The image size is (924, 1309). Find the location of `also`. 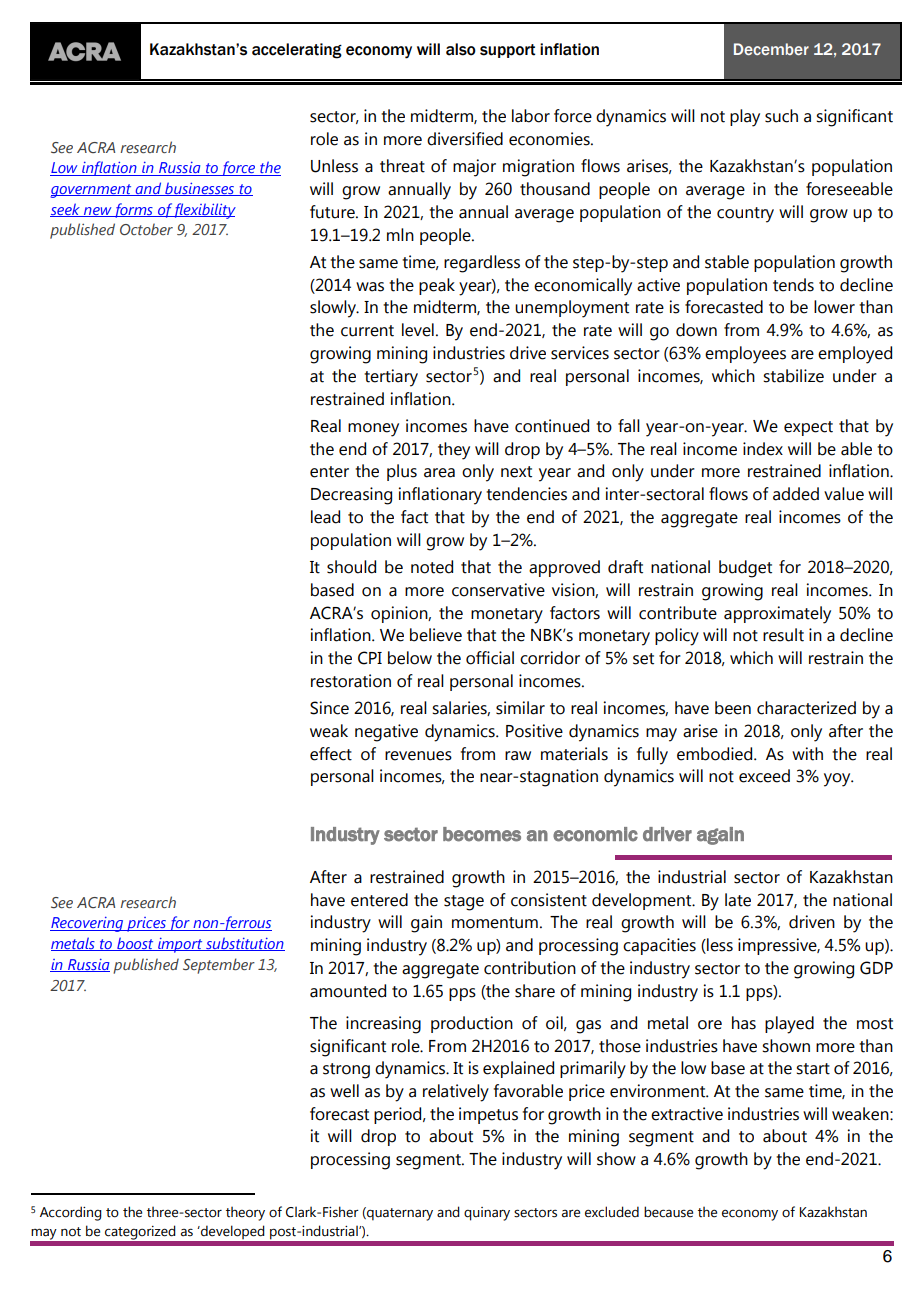

also is located at coordinates (461, 49).
